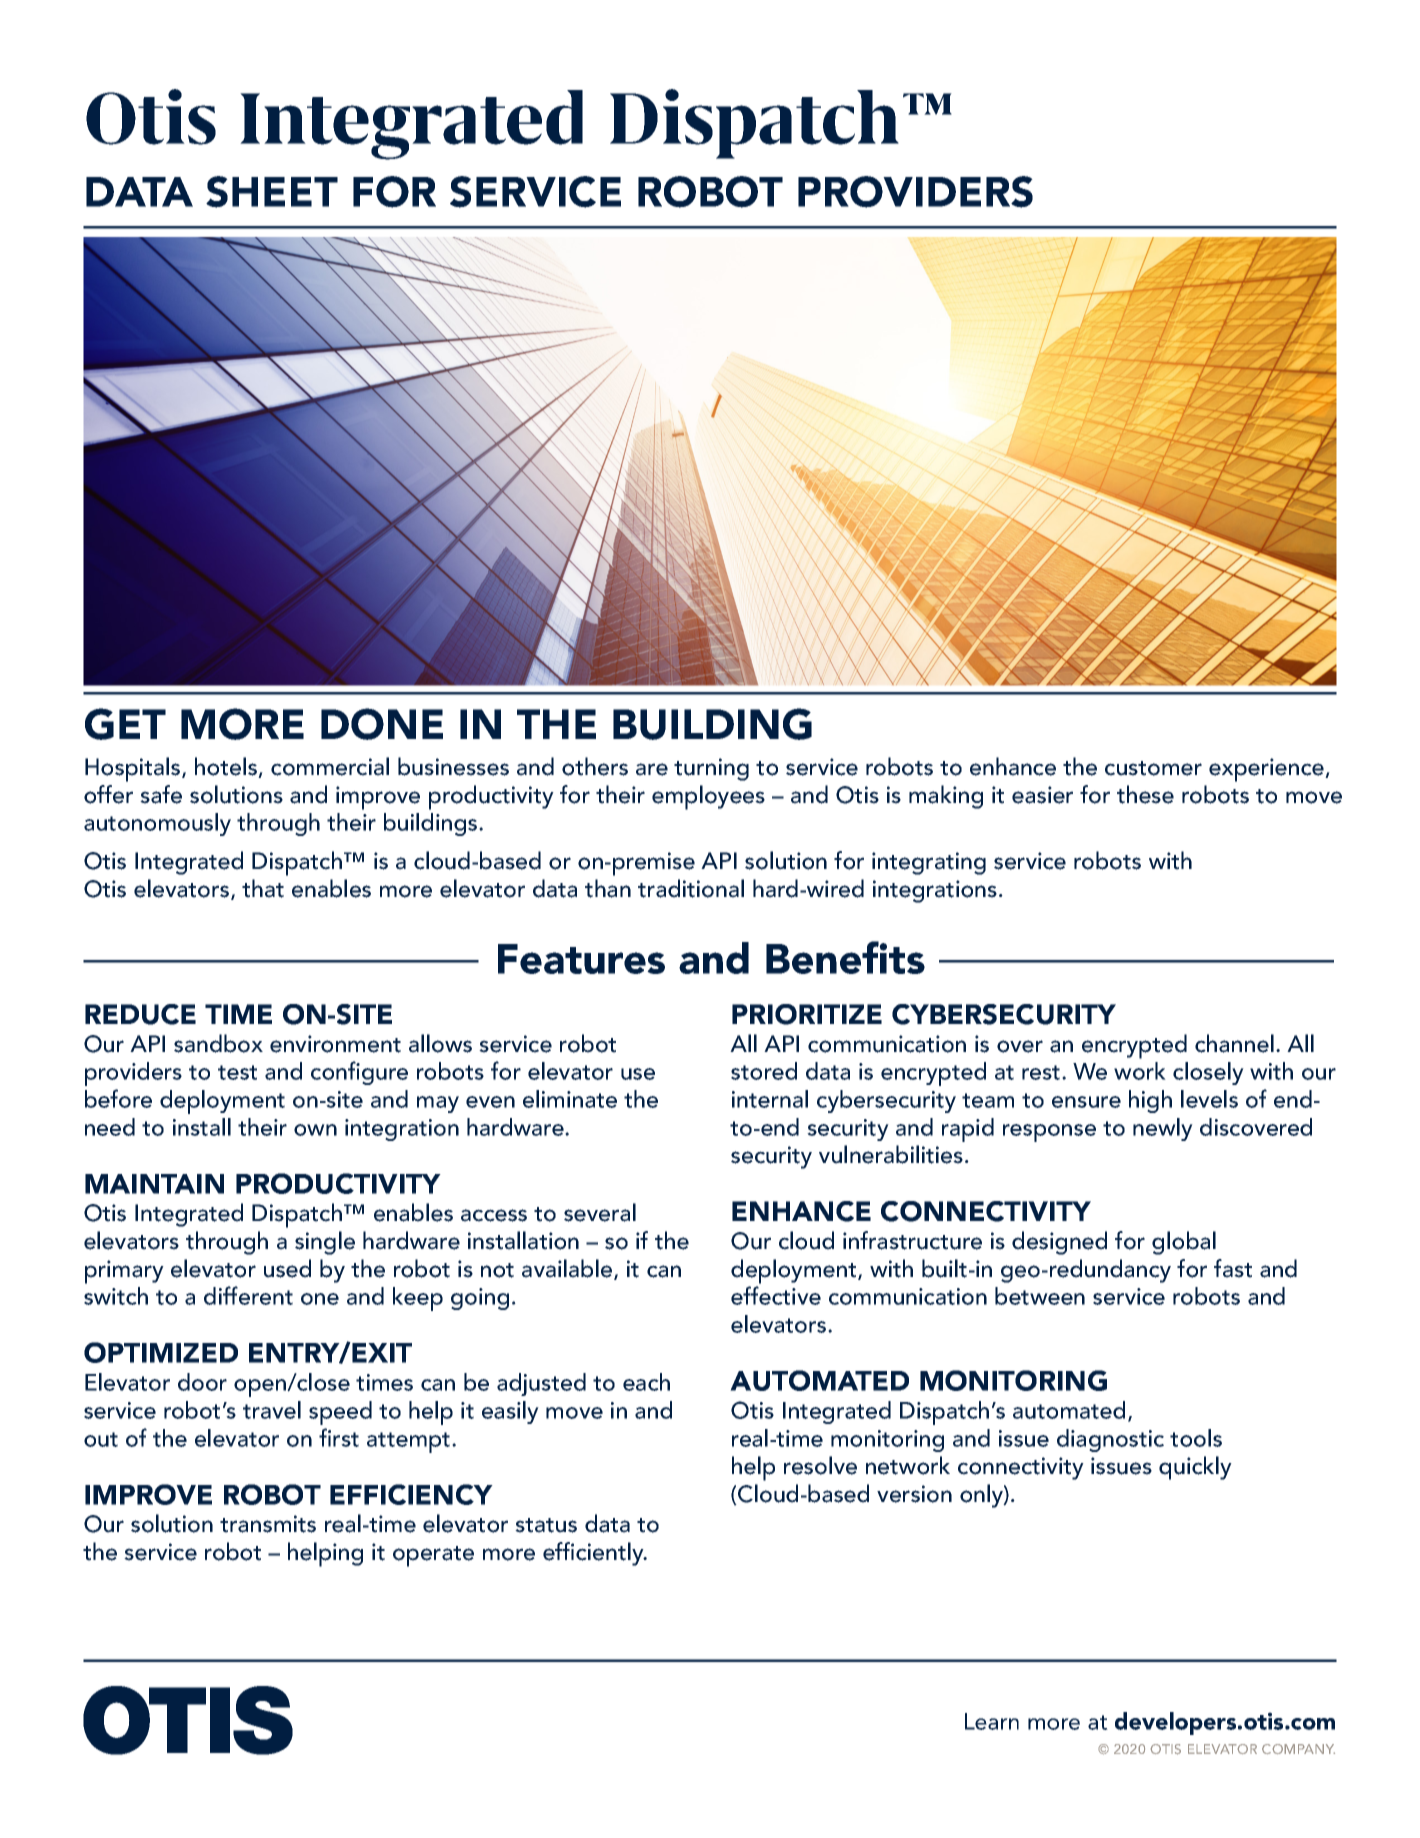 This screenshot has height=1838, width=1420. I want to click on DONE, so click(382, 724).
